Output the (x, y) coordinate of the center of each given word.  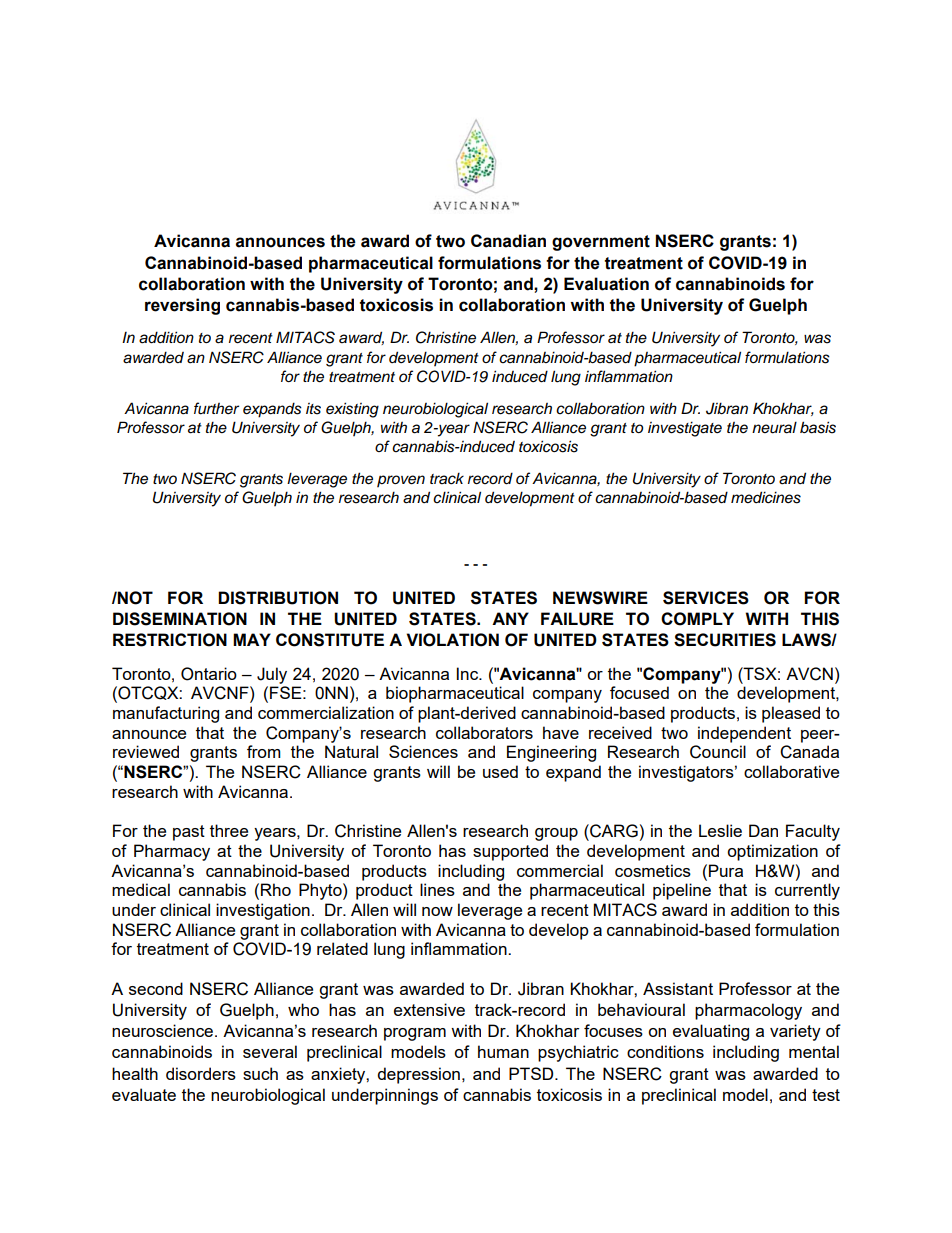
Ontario (209, 674)
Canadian (508, 241)
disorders (201, 1073)
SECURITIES (725, 640)
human (503, 1051)
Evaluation (606, 284)
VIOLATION (452, 640)
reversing (182, 306)
